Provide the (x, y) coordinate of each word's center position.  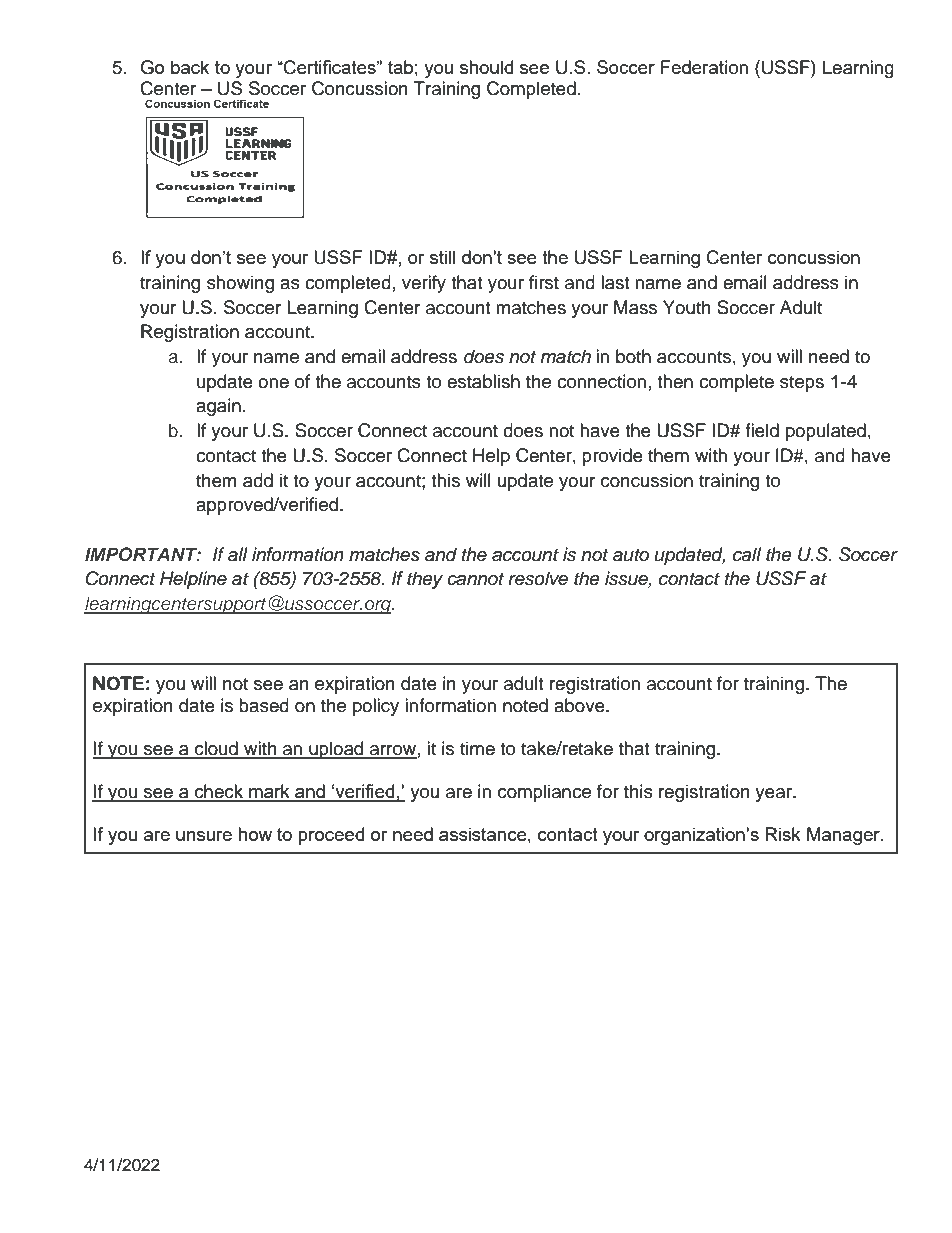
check (219, 792)
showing (240, 284)
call (747, 554)
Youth (687, 307)
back (190, 67)
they (425, 580)
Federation (704, 67)
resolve (538, 578)
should (486, 67)
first (544, 282)
